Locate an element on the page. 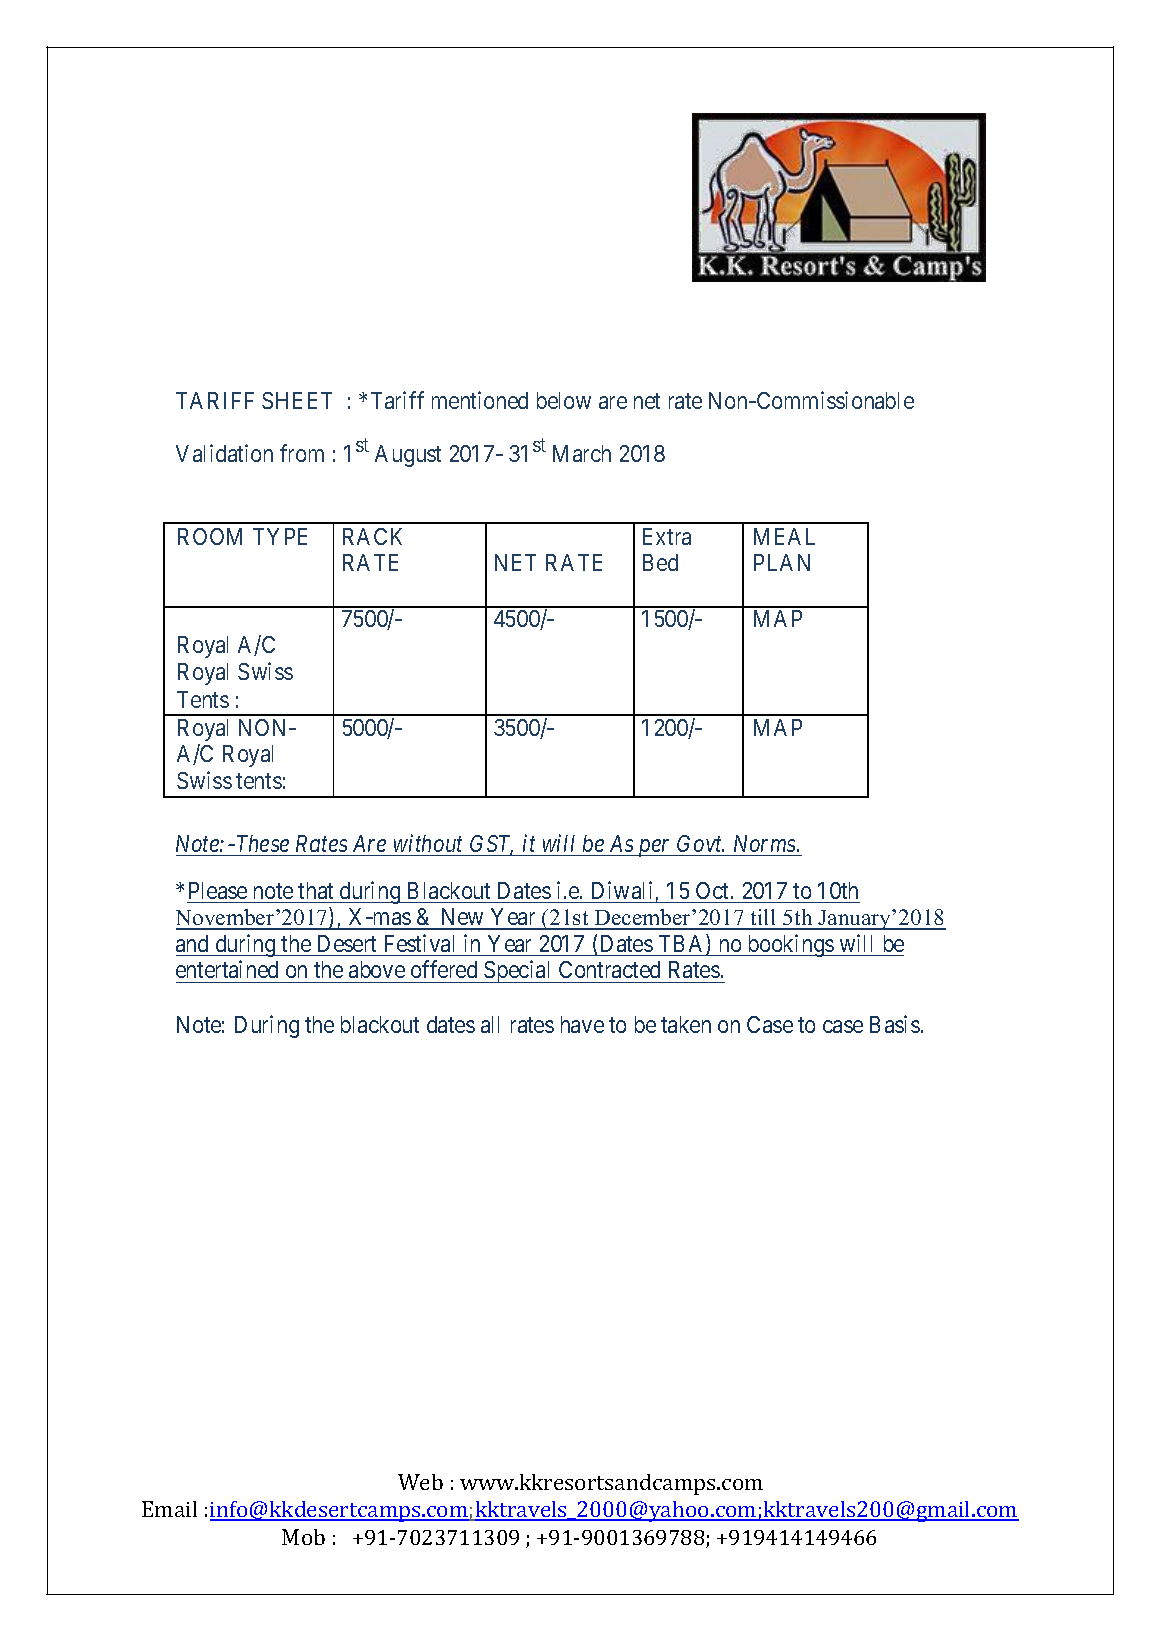  bookings is located at coordinates (790, 945).
